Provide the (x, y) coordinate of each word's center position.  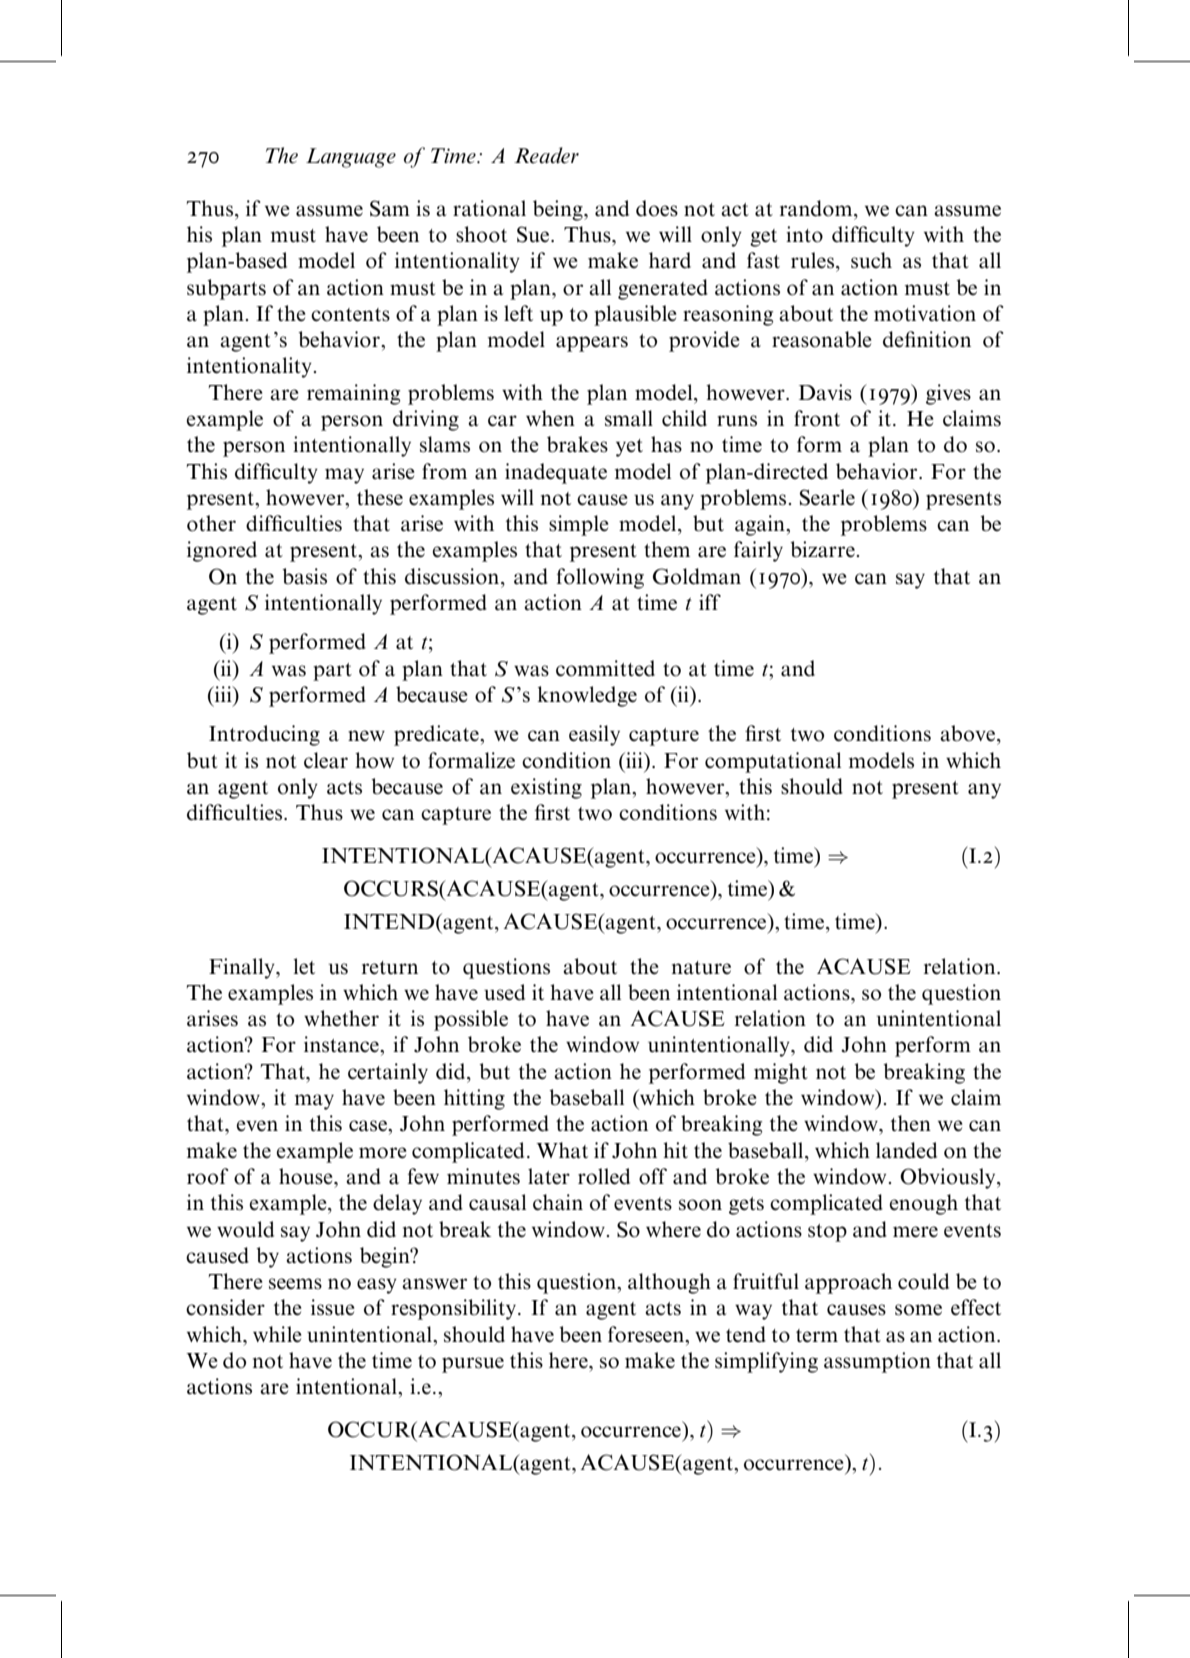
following (600, 578)
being (559, 210)
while (277, 1334)
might (781, 1073)
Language (351, 158)
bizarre (822, 549)
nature (701, 968)
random (817, 208)
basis (304, 576)
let (304, 966)
